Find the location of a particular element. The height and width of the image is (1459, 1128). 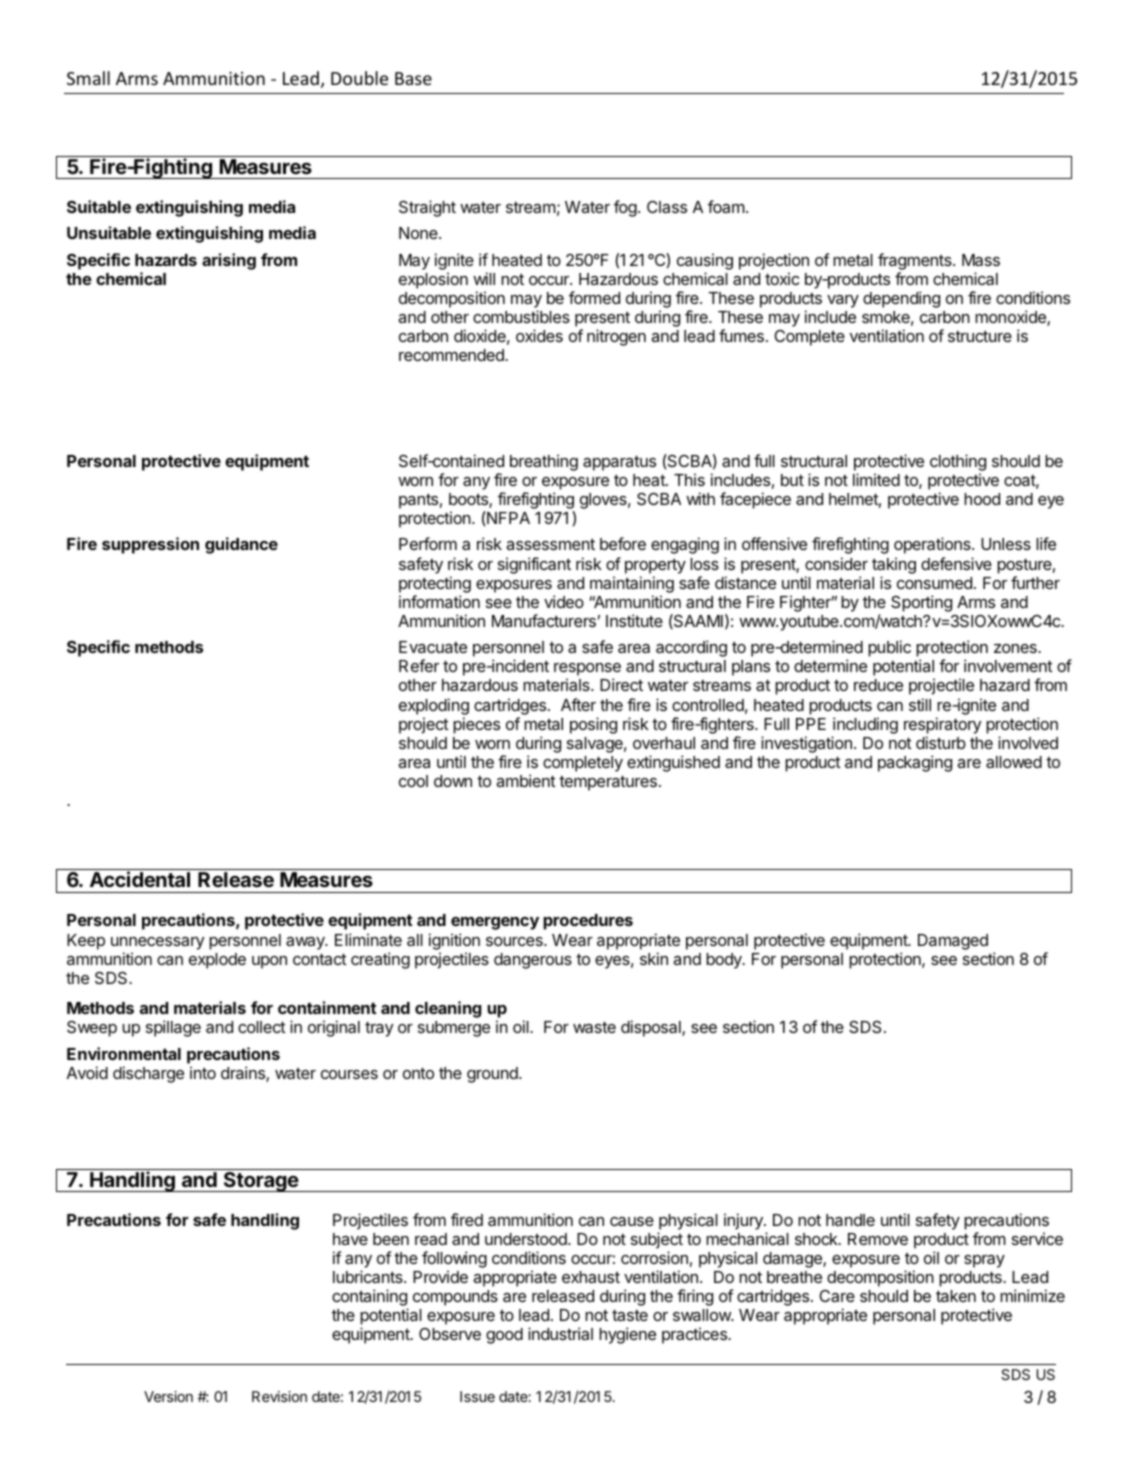

operations is located at coordinates (933, 545).
